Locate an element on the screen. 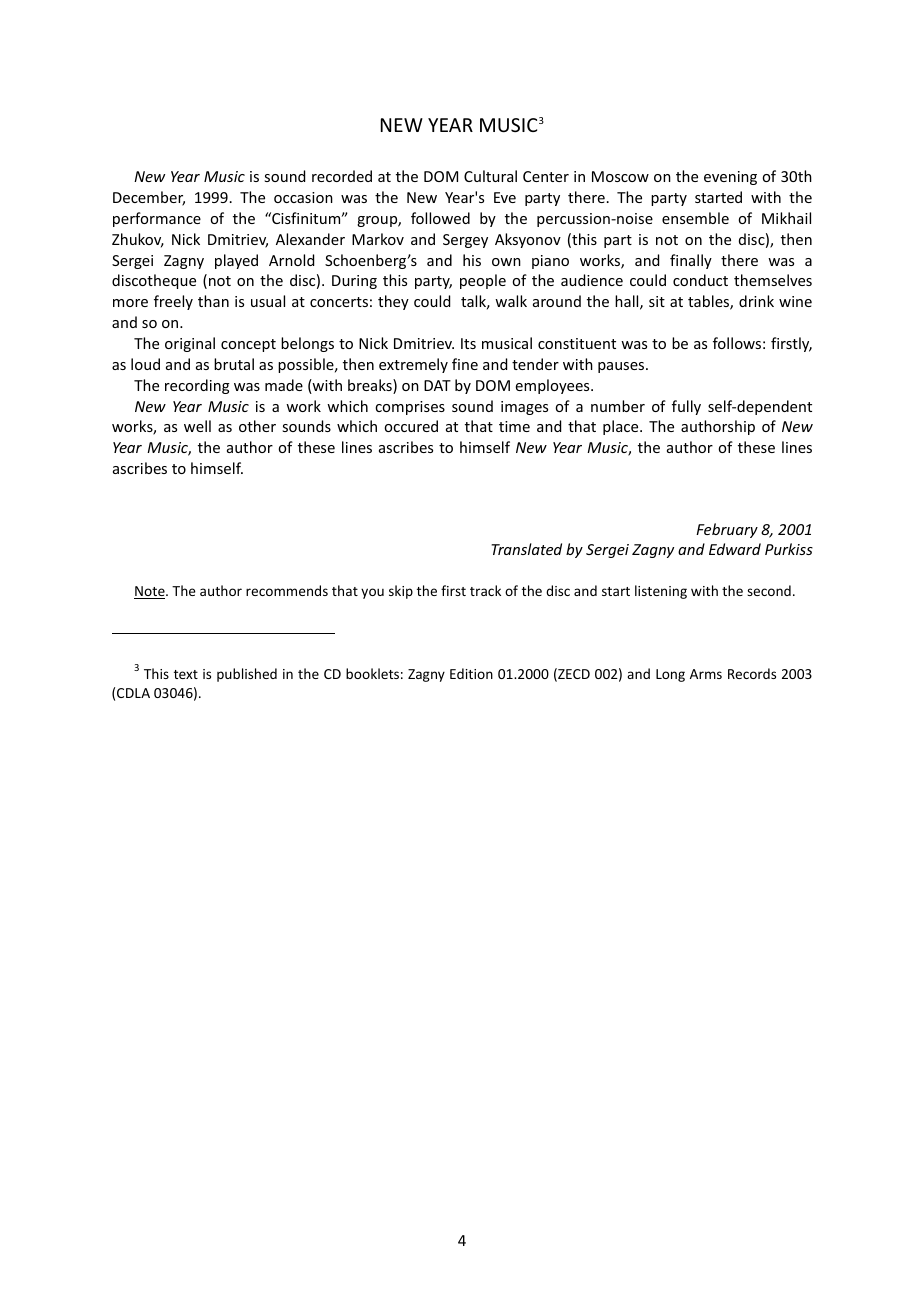  Edition is located at coordinates (471, 673).
